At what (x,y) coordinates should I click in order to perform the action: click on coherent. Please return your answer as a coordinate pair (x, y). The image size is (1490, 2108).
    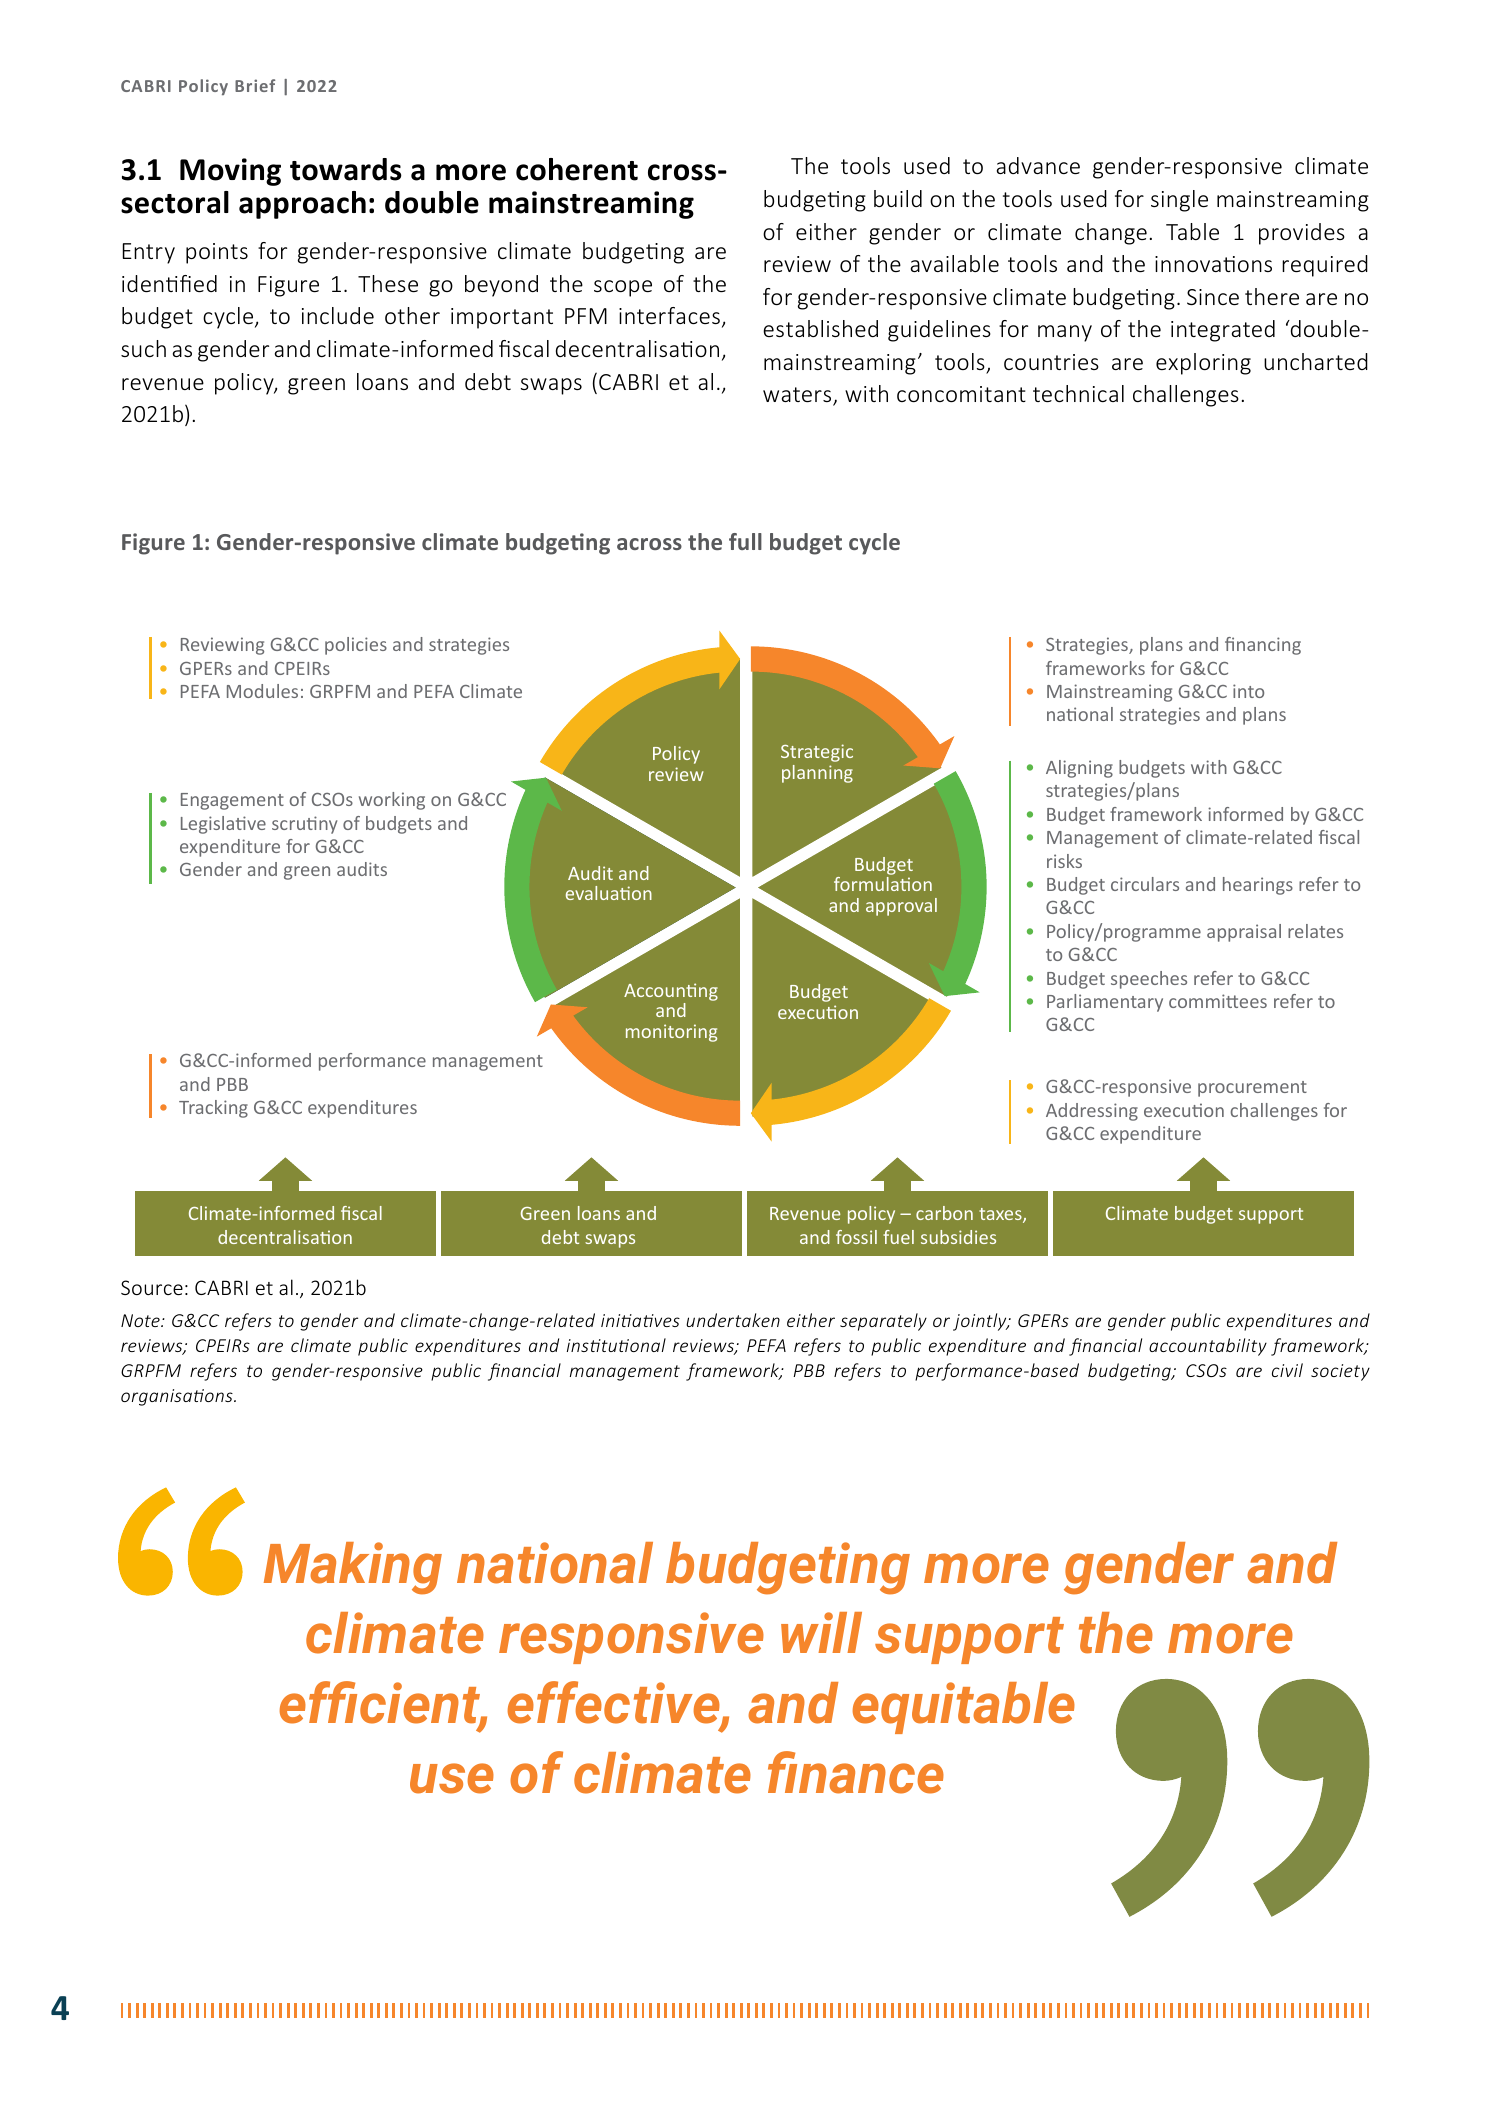
    Looking at the image, I should click on (577, 169).
